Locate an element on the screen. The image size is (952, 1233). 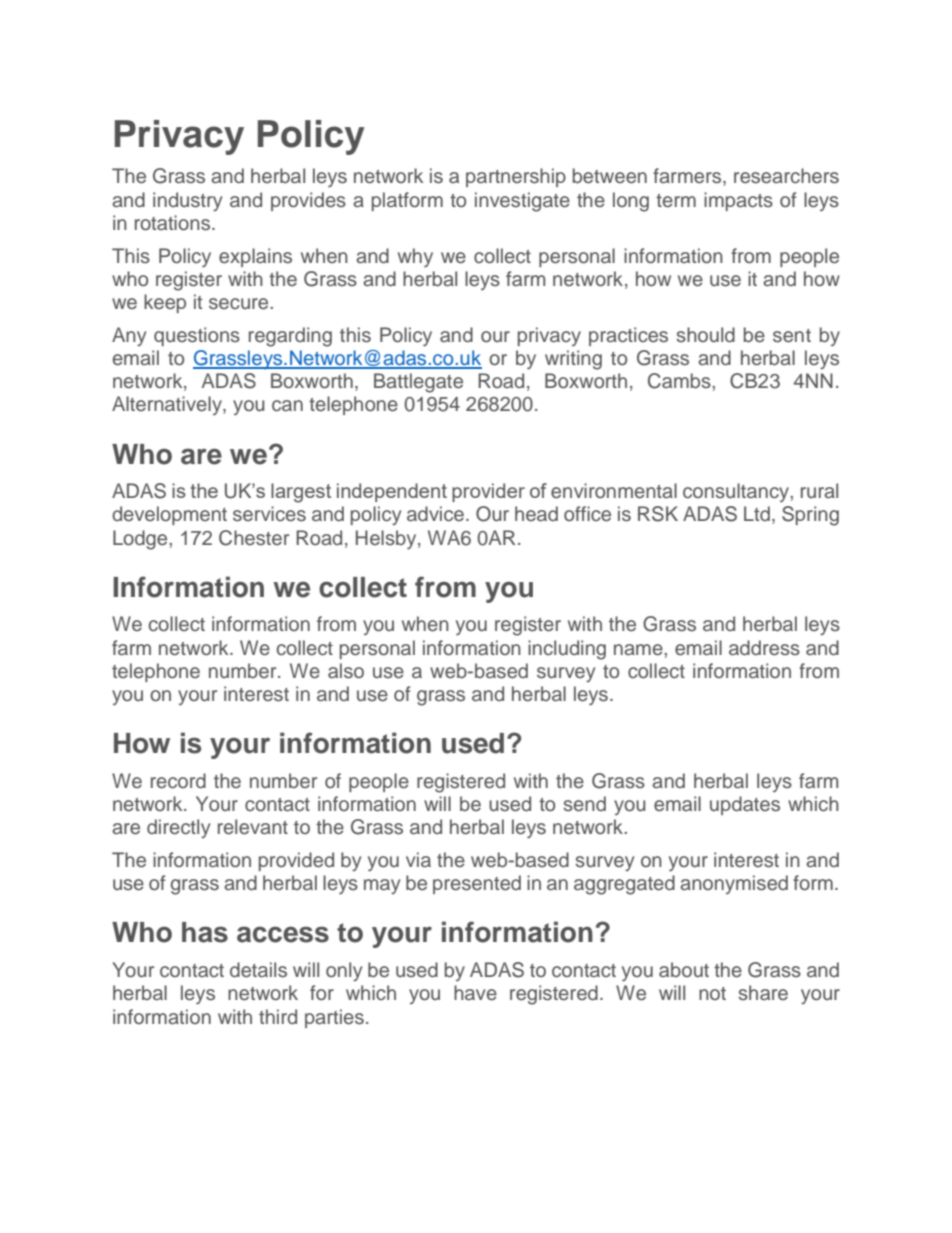
updates is located at coordinates (745, 805).
